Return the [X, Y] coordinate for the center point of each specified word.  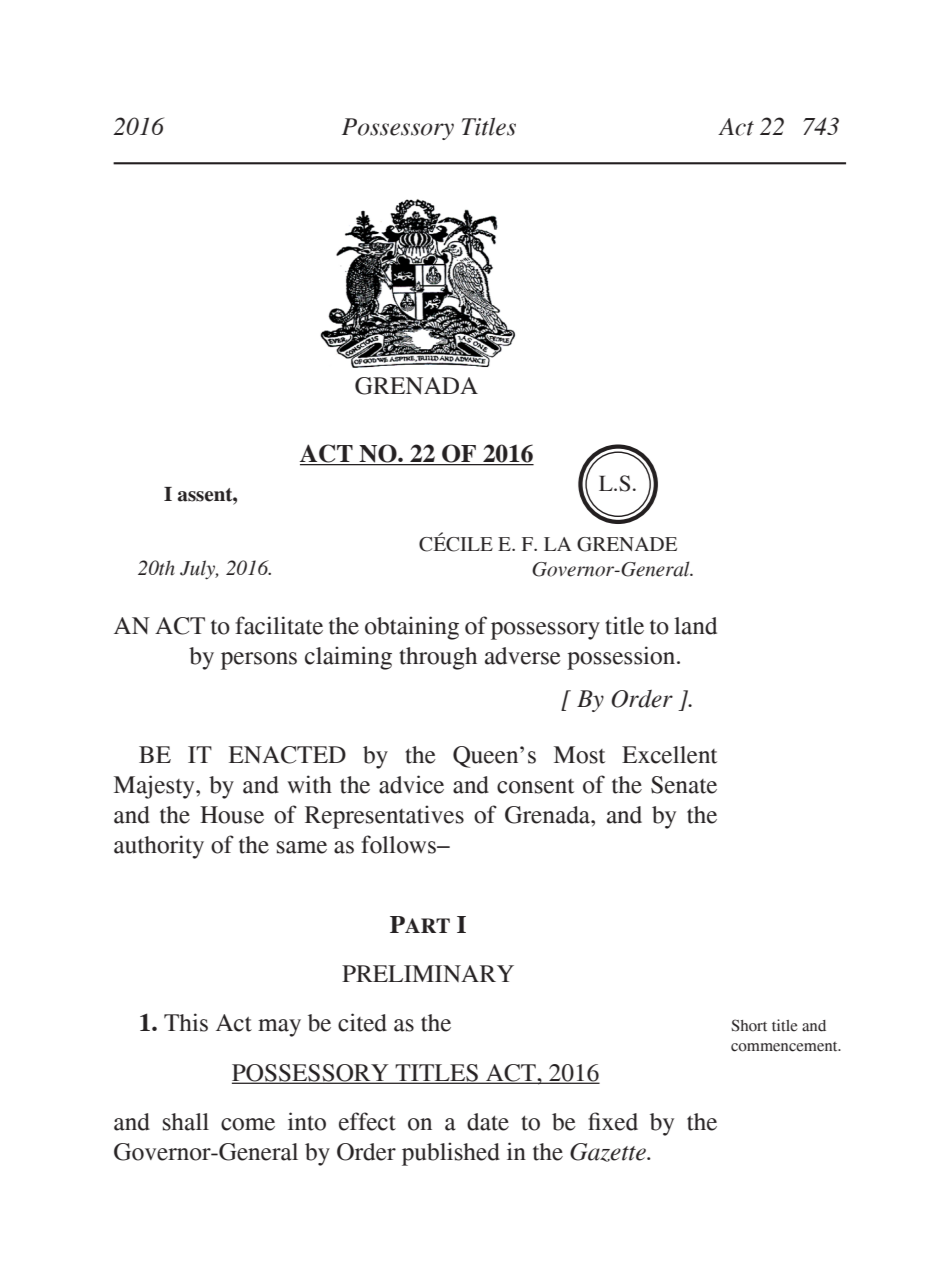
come [248, 1124]
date [488, 1122]
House [232, 815]
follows [399, 844]
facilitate [279, 625]
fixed [613, 1121]
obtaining [412, 628]
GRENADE [627, 544]
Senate [684, 785]
